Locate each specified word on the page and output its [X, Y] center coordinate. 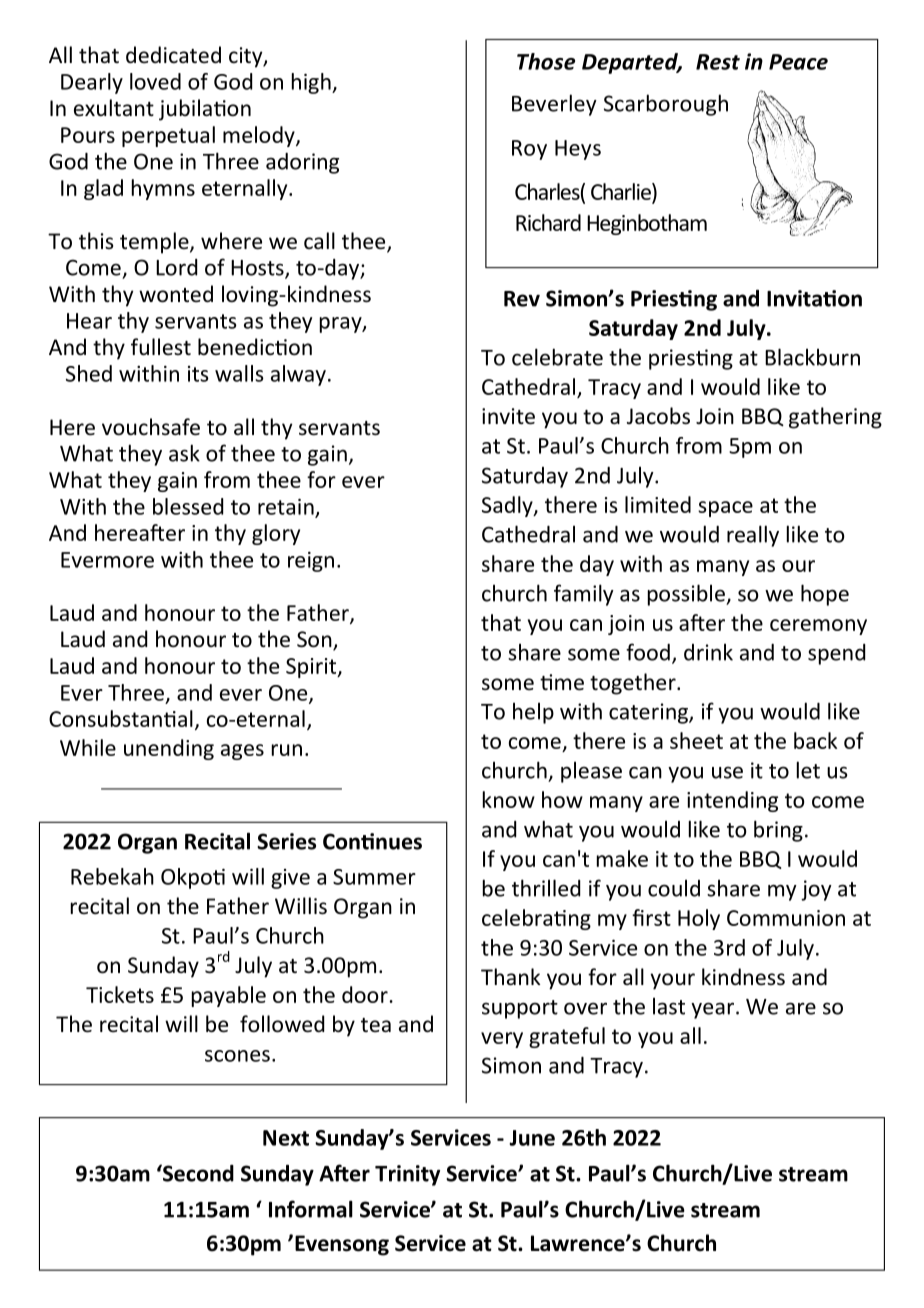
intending [732, 801]
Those [546, 61]
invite [508, 416]
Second [197, 1173]
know [509, 799]
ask [184, 453]
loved [155, 81]
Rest [718, 62]
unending [169, 749]
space [725, 509]
